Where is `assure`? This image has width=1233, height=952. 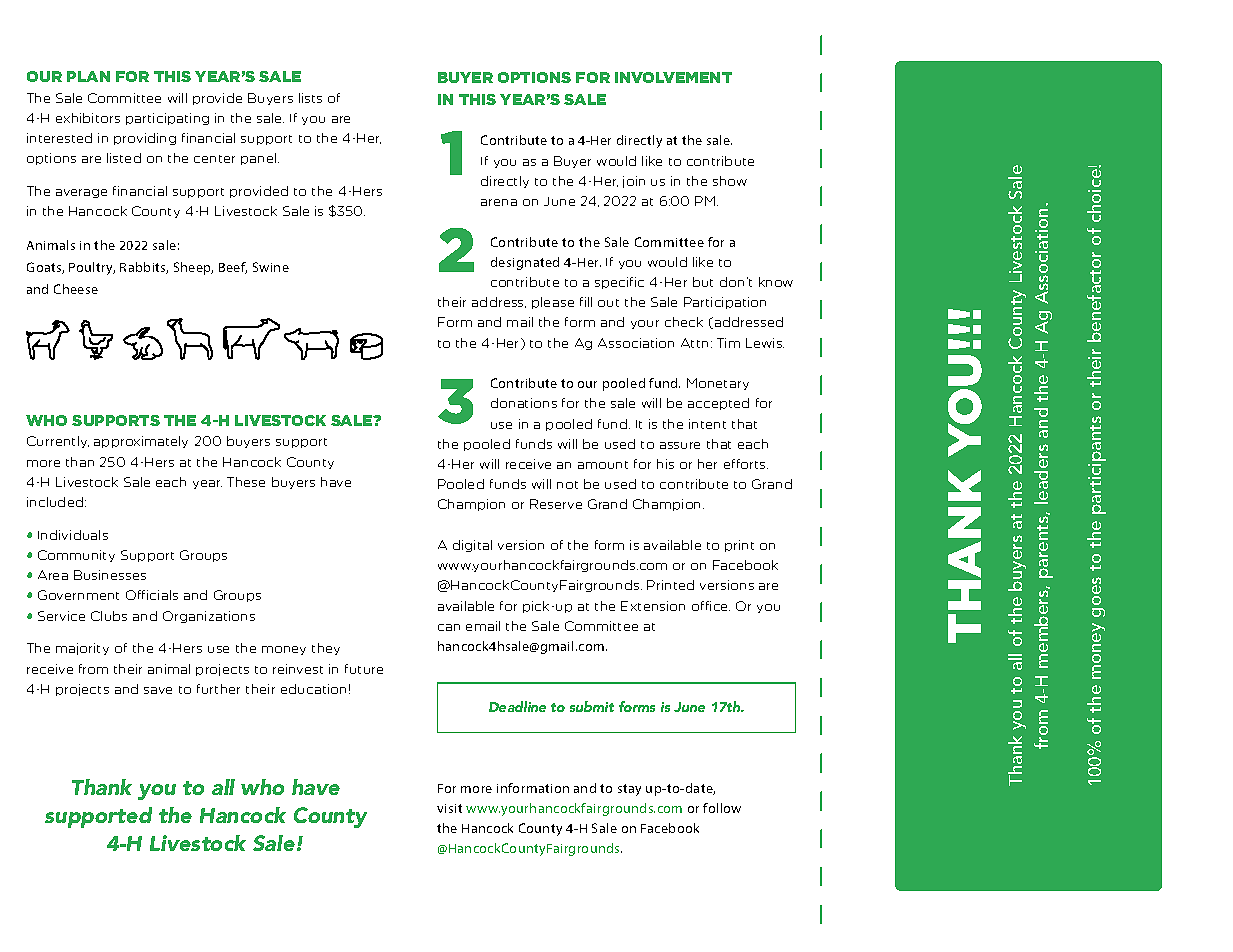 assure is located at coordinates (680, 445).
